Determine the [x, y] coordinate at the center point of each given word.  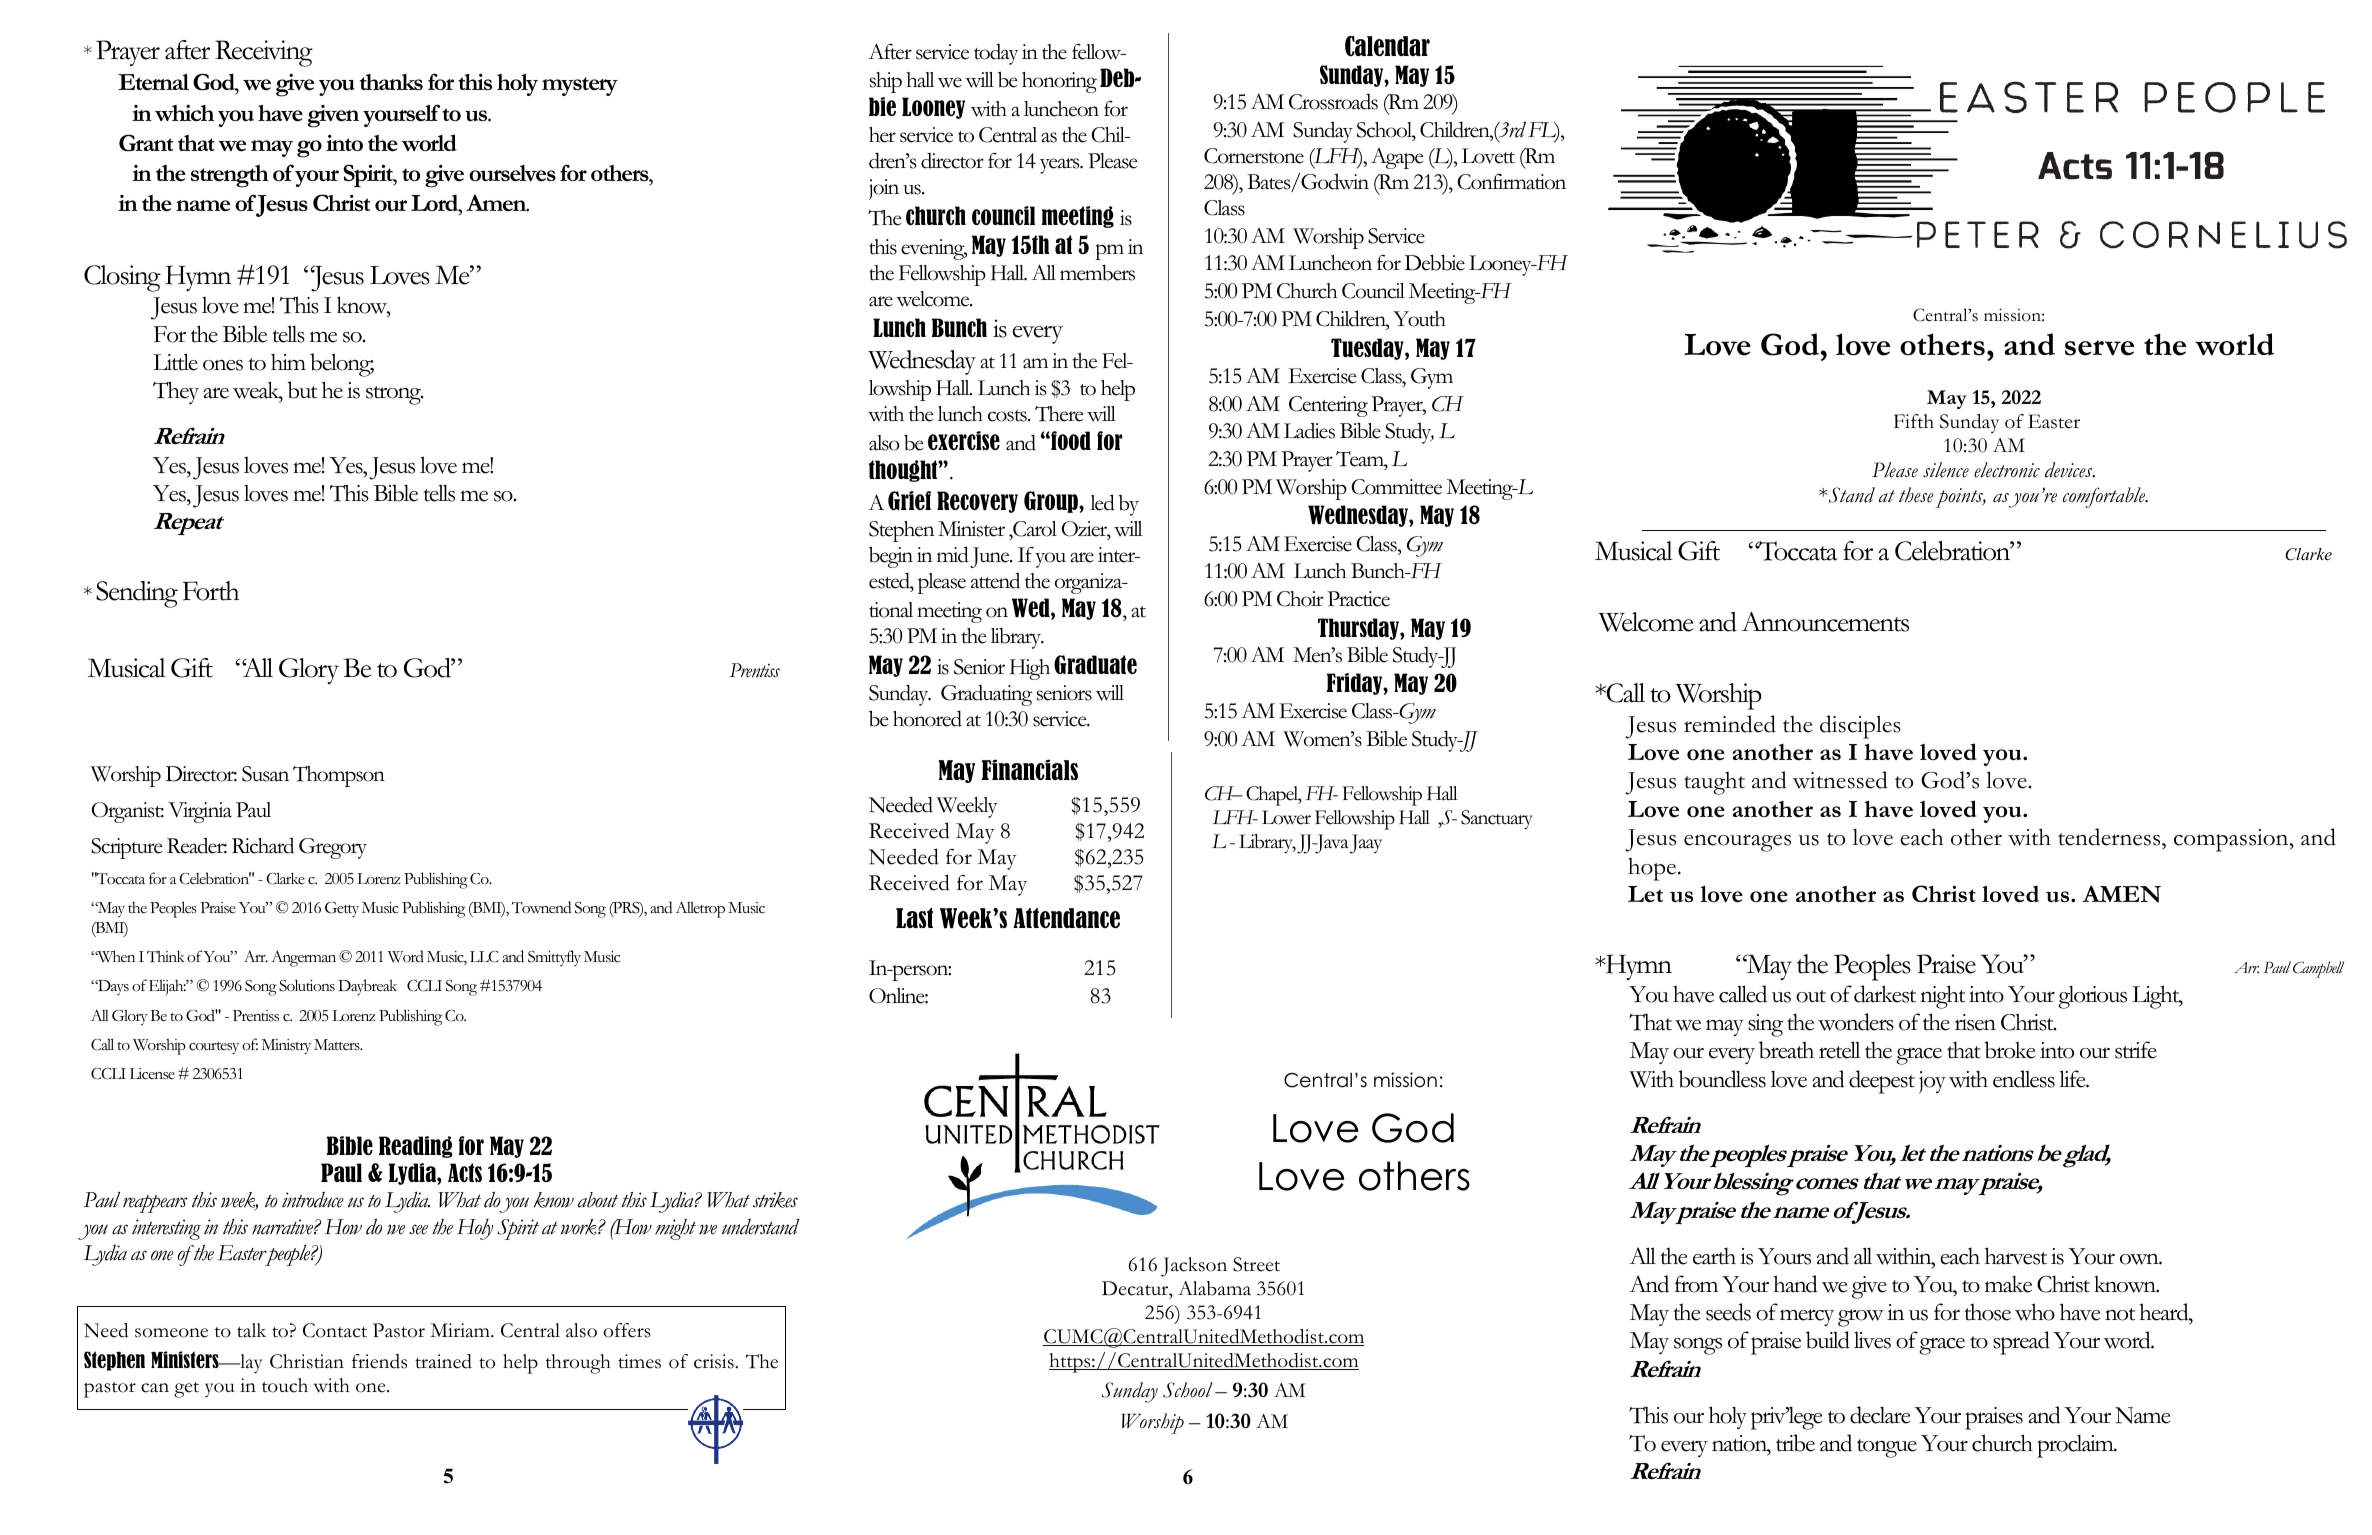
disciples [1860, 727]
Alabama [1214, 1288]
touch [285, 1385]
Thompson [339, 776]
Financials [1029, 769]
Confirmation [1511, 182]
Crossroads [1333, 102]
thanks [391, 82]
